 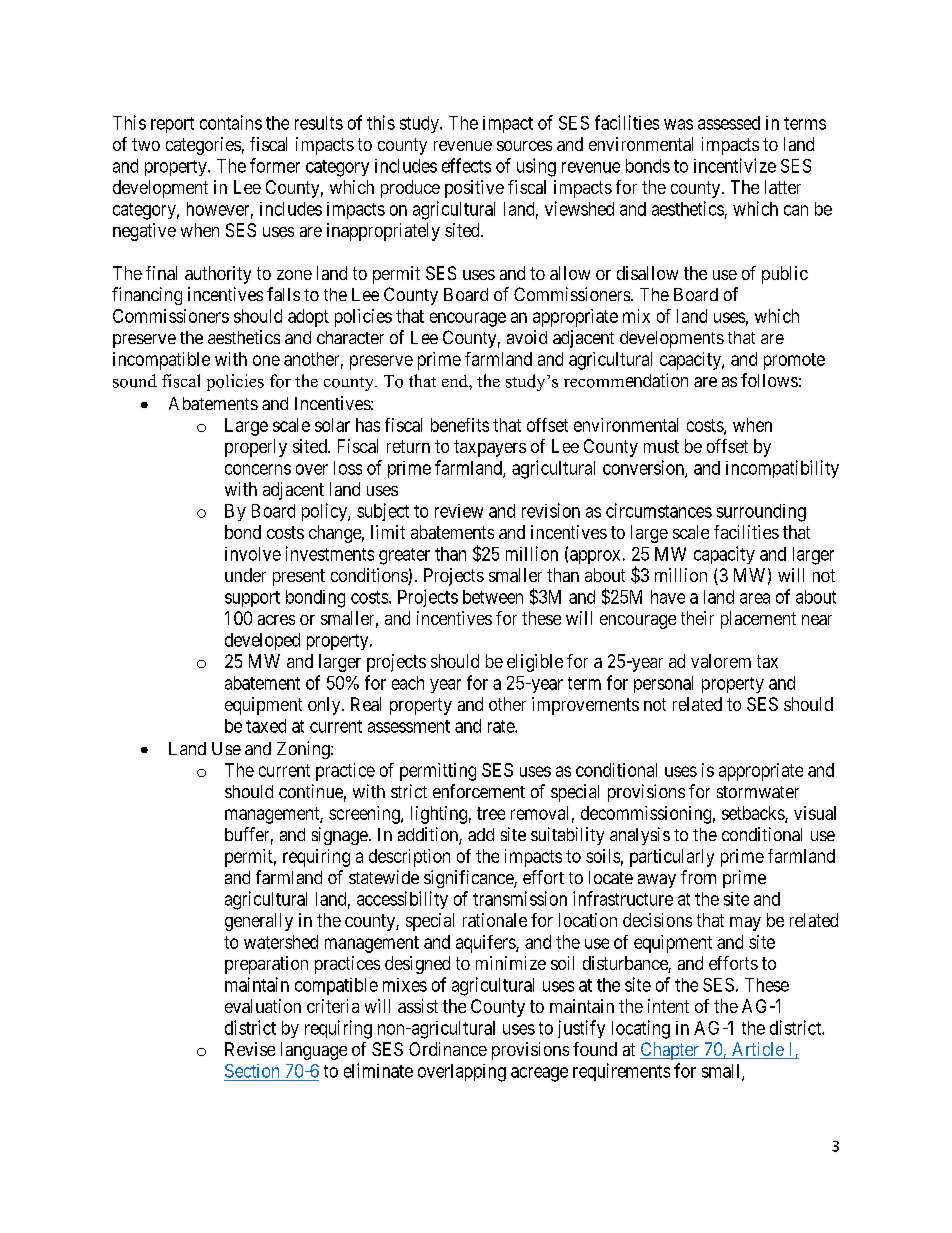 I want to click on Article, so click(x=757, y=1050).
